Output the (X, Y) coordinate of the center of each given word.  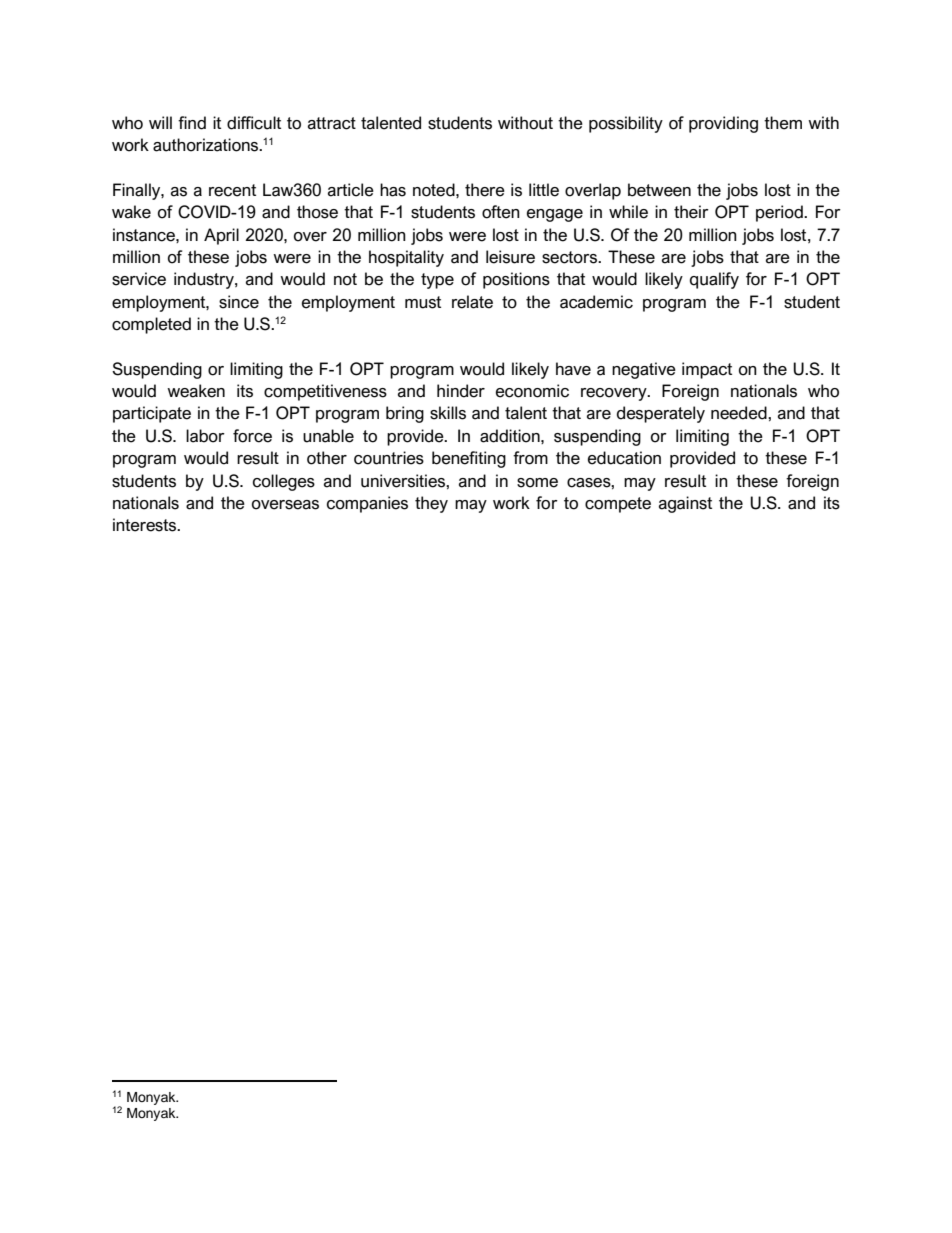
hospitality (406, 258)
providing (723, 124)
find (192, 123)
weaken (196, 391)
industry (205, 280)
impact (707, 370)
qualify (714, 280)
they (431, 504)
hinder (461, 391)
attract (332, 123)
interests (146, 525)
